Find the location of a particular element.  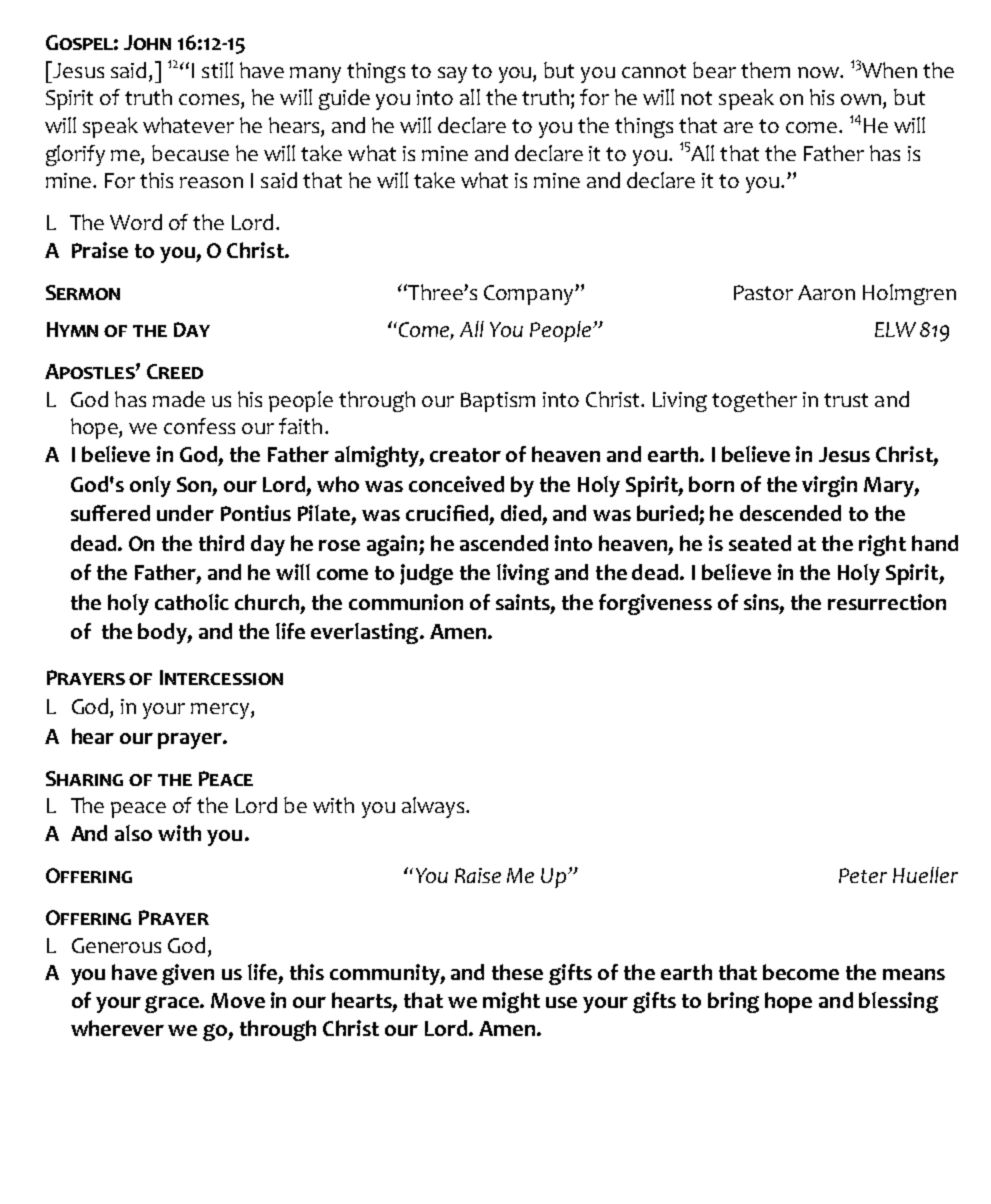

Creed is located at coordinates (175, 371).
